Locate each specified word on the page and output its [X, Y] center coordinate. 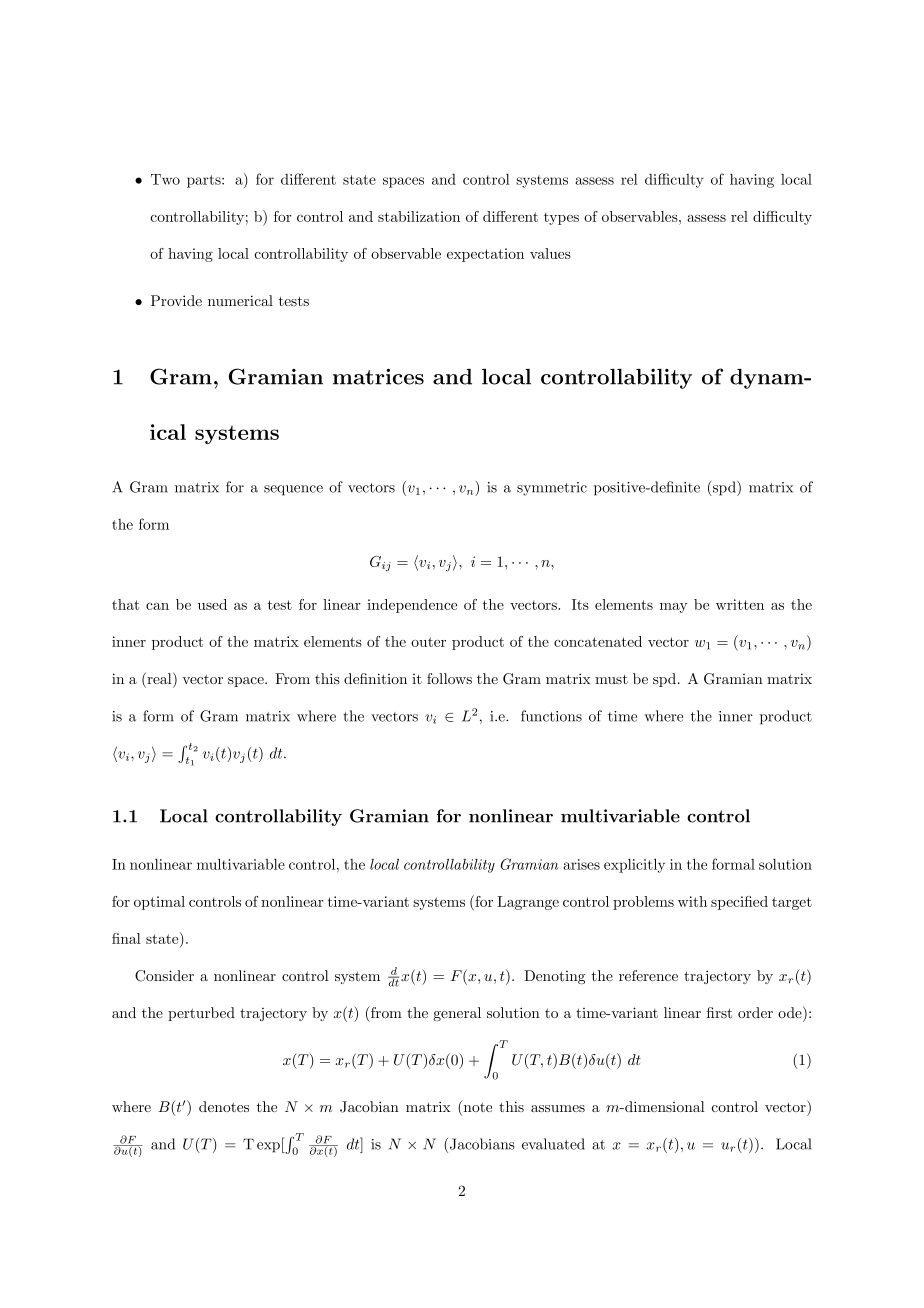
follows [449, 678]
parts [205, 181]
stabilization [419, 216]
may [673, 608]
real [159, 678]
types [561, 218]
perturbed [201, 1014]
